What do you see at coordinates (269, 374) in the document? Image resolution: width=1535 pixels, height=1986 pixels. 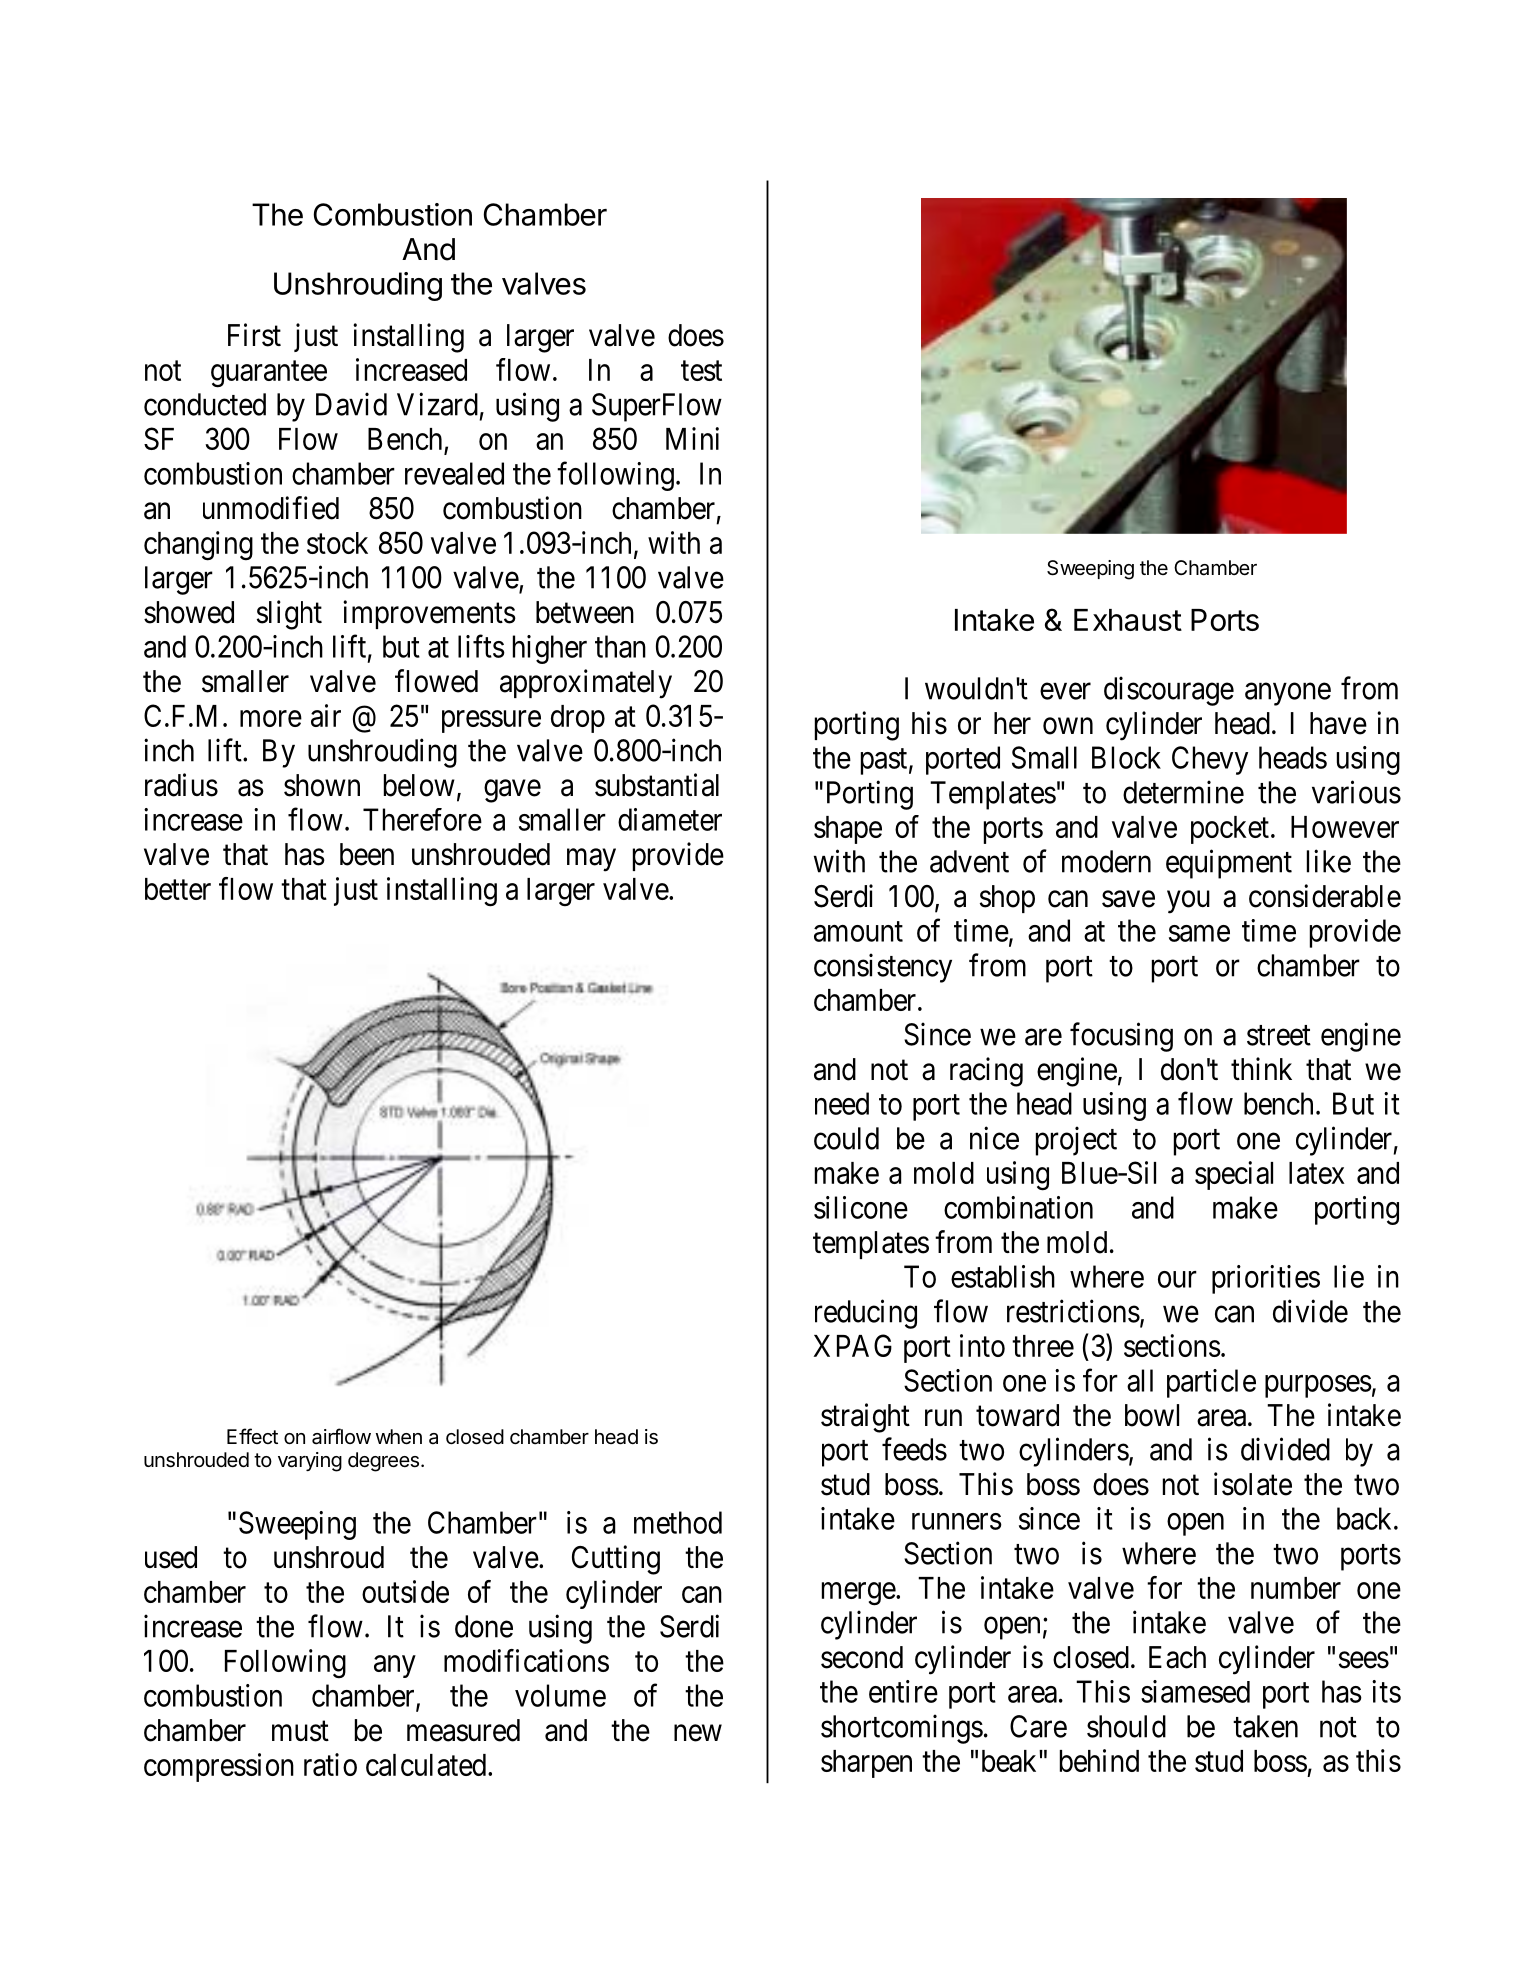 I see `guarantee` at bounding box center [269, 374].
